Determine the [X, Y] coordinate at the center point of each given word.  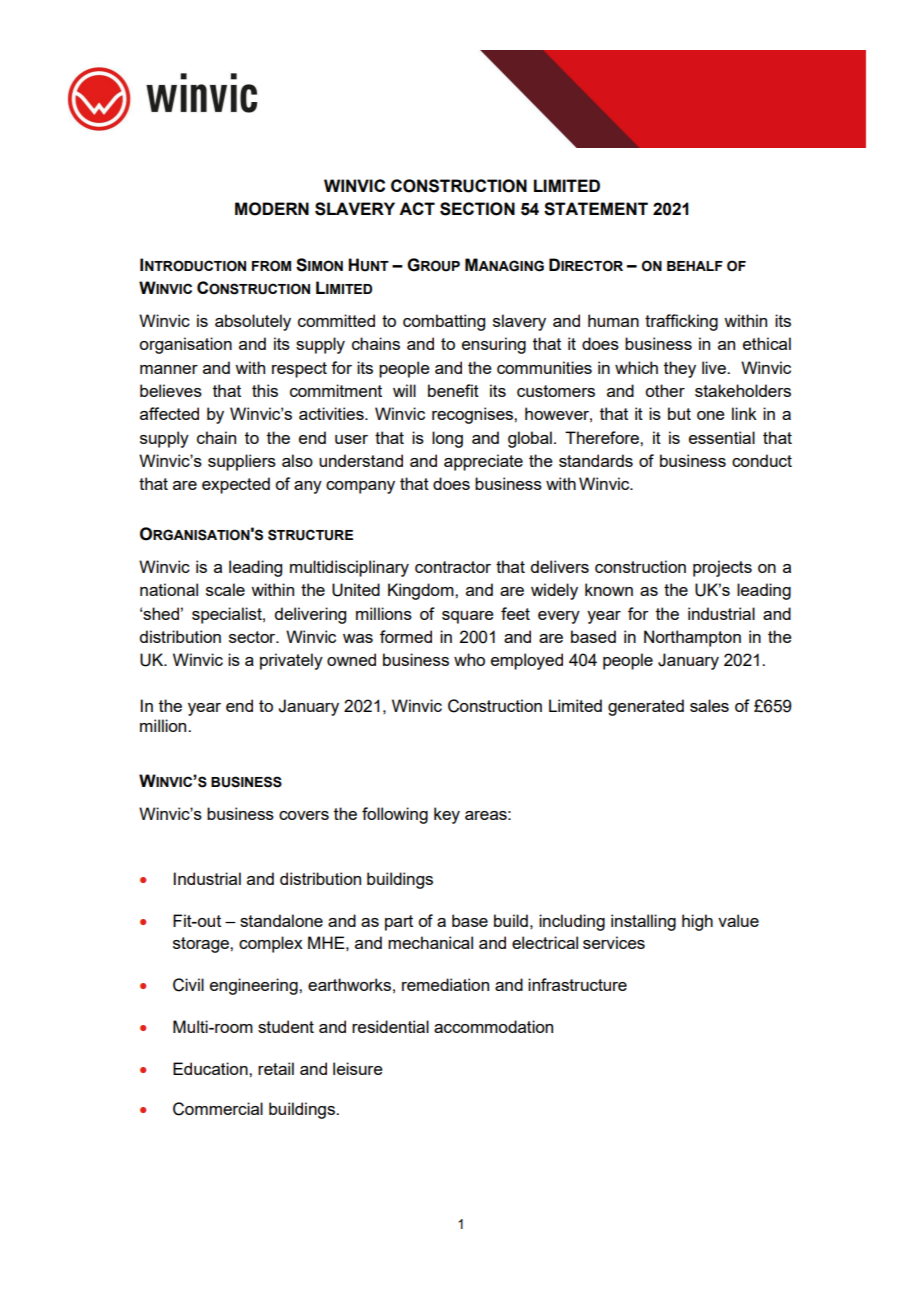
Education [211, 1068]
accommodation [493, 1026]
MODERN [272, 209]
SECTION [477, 209]
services [614, 942]
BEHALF [695, 266]
